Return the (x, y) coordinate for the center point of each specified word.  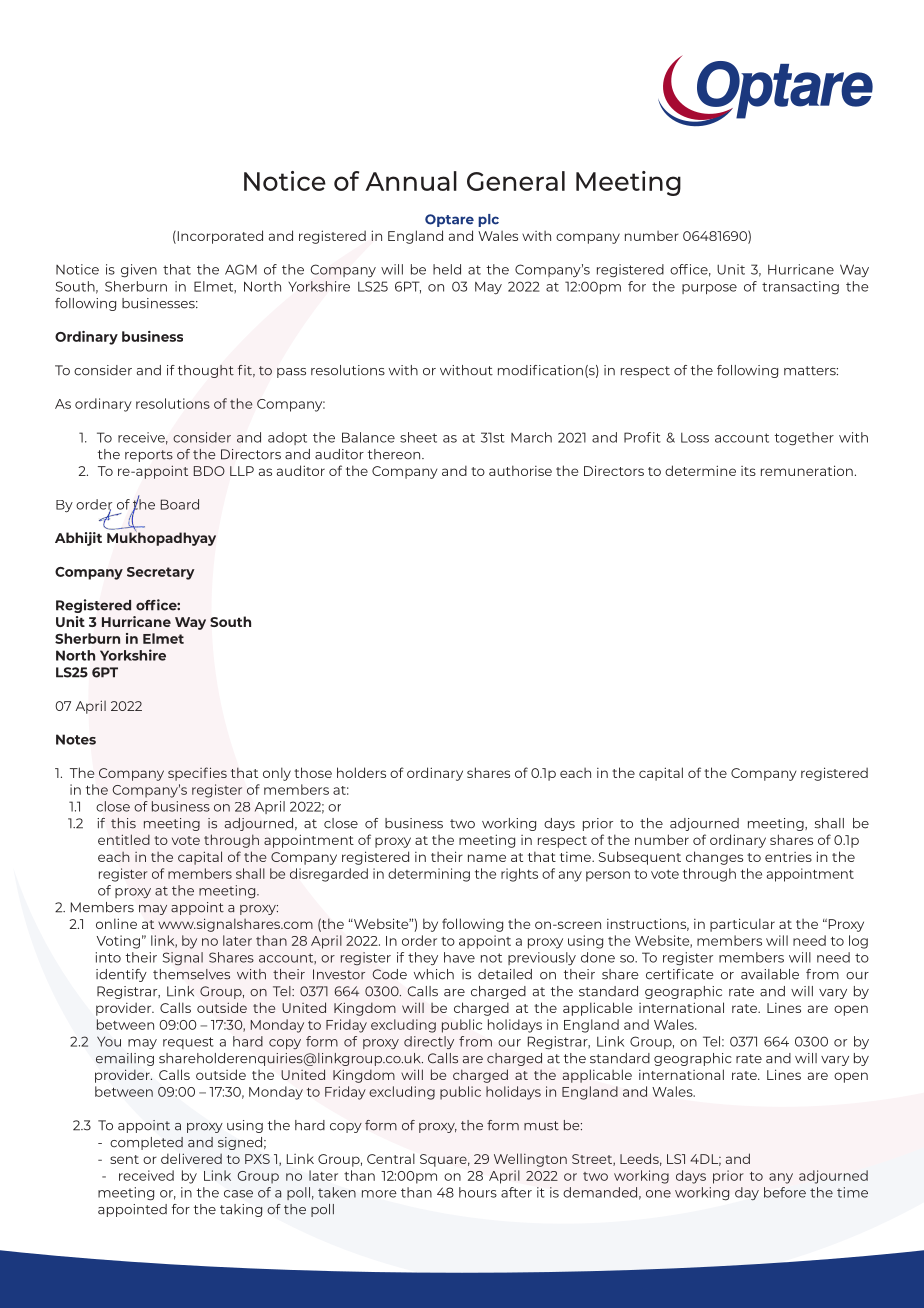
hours (478, 1192)
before (785, 1192)
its (748, 471)
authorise (520, 470)
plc (488, 220)
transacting (800, 288)
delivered (191, 1158)
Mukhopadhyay (161, 538)
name (487, 858)
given (139, 271)
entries (788, 857)
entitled (124, 839)
